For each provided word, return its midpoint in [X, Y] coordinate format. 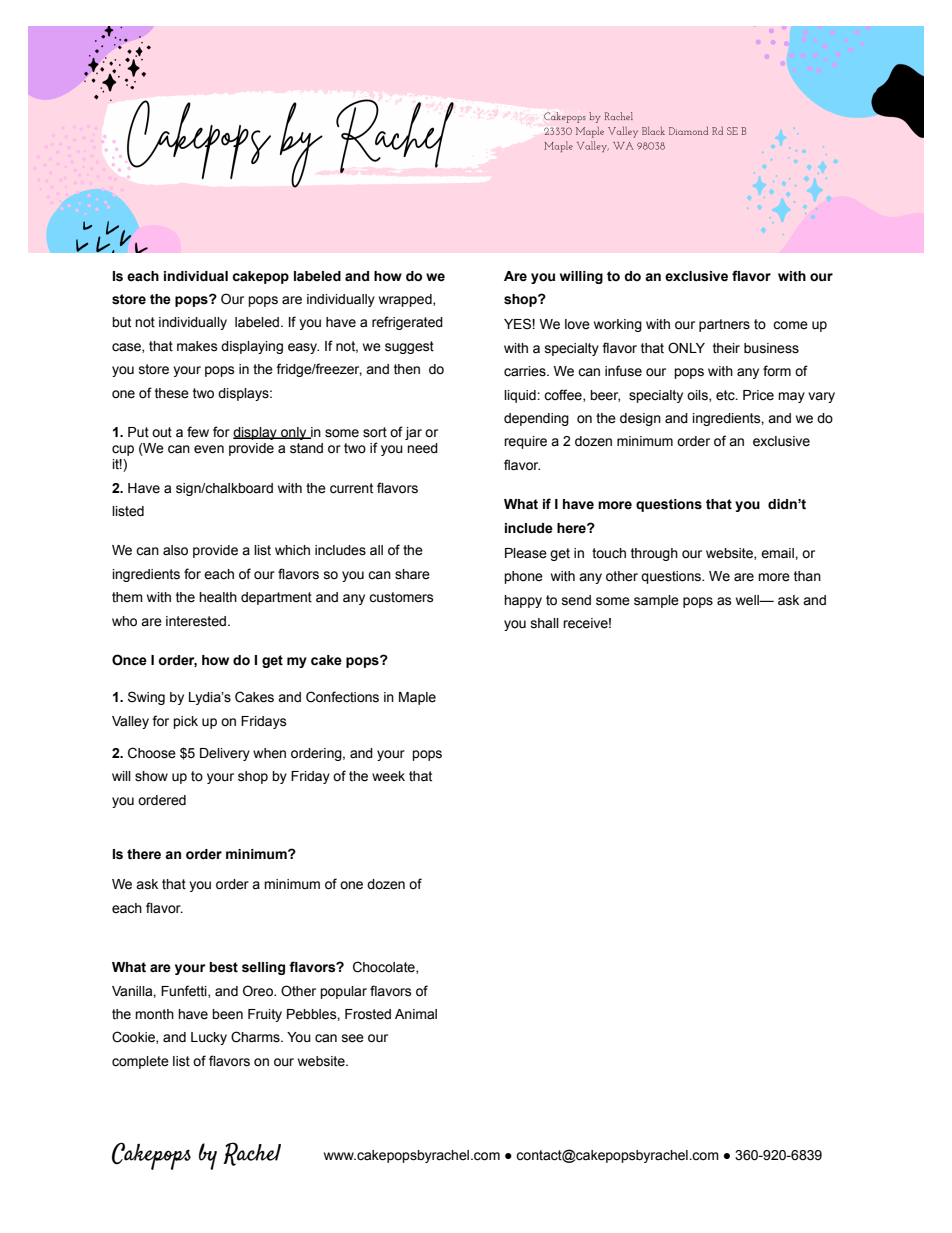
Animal [416, 1014]
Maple [417, 698]
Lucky [209, 1038]
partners [724, 325]
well [748, 600]
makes [197, 346]
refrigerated [407, 323]
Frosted [368, 1014]
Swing [146, 698]
